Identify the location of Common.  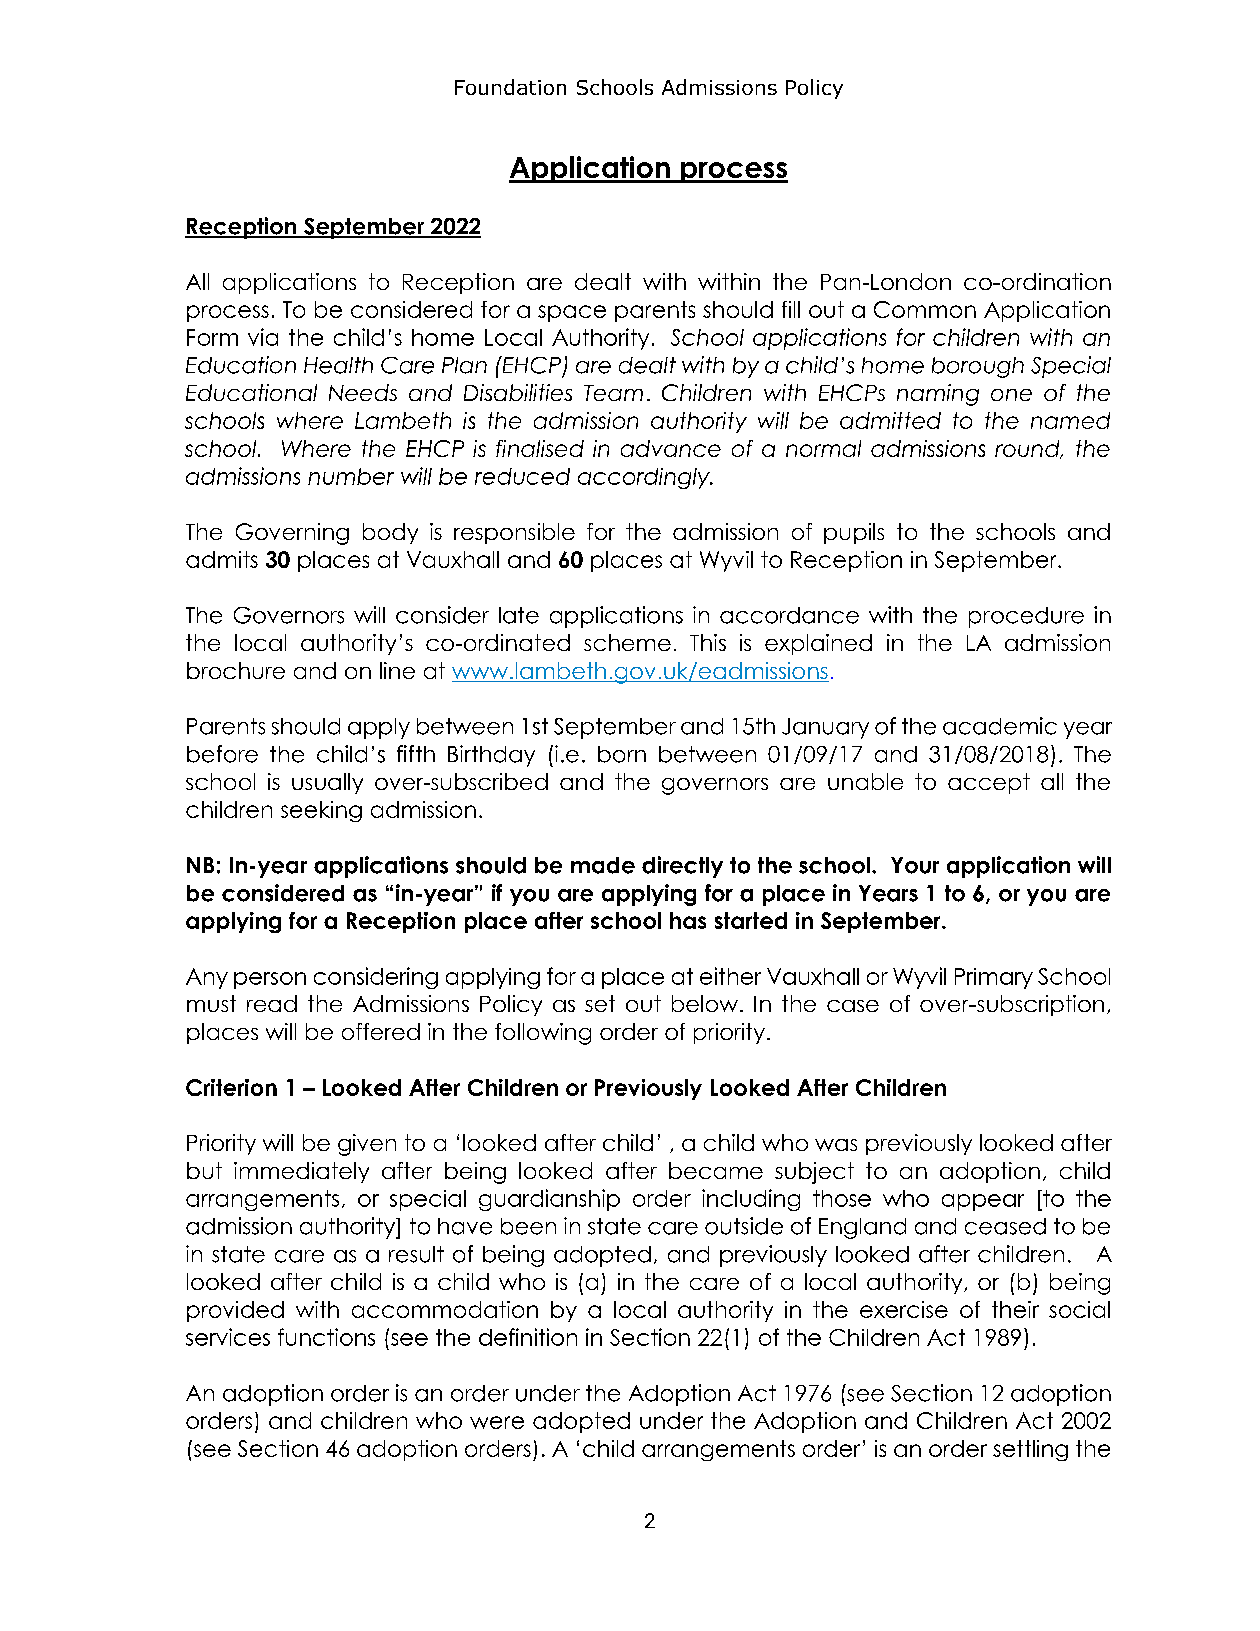
(925, 309).
